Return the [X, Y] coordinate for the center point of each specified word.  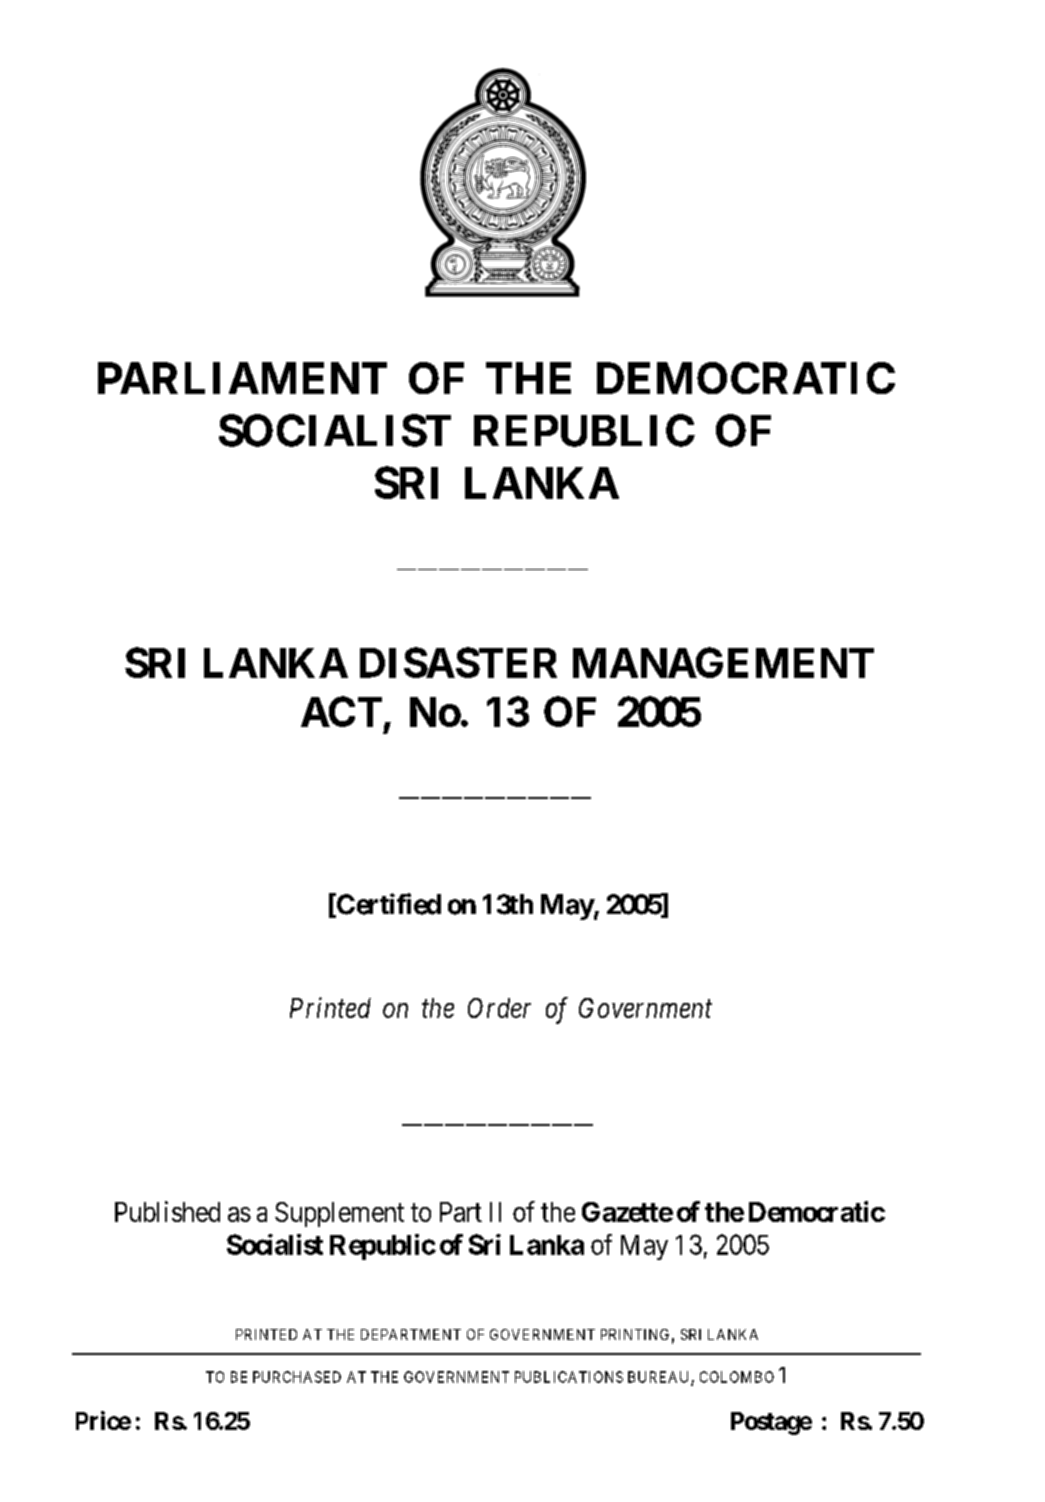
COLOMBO [737, 1377]
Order [499, 1008]
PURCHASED [297, 1377]
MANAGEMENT [723, 662]
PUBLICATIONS [569, 1377]
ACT [343, 713]
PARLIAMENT [242, 378]
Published [167, 1211]
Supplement [339, 1214]
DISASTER [458, 662]
